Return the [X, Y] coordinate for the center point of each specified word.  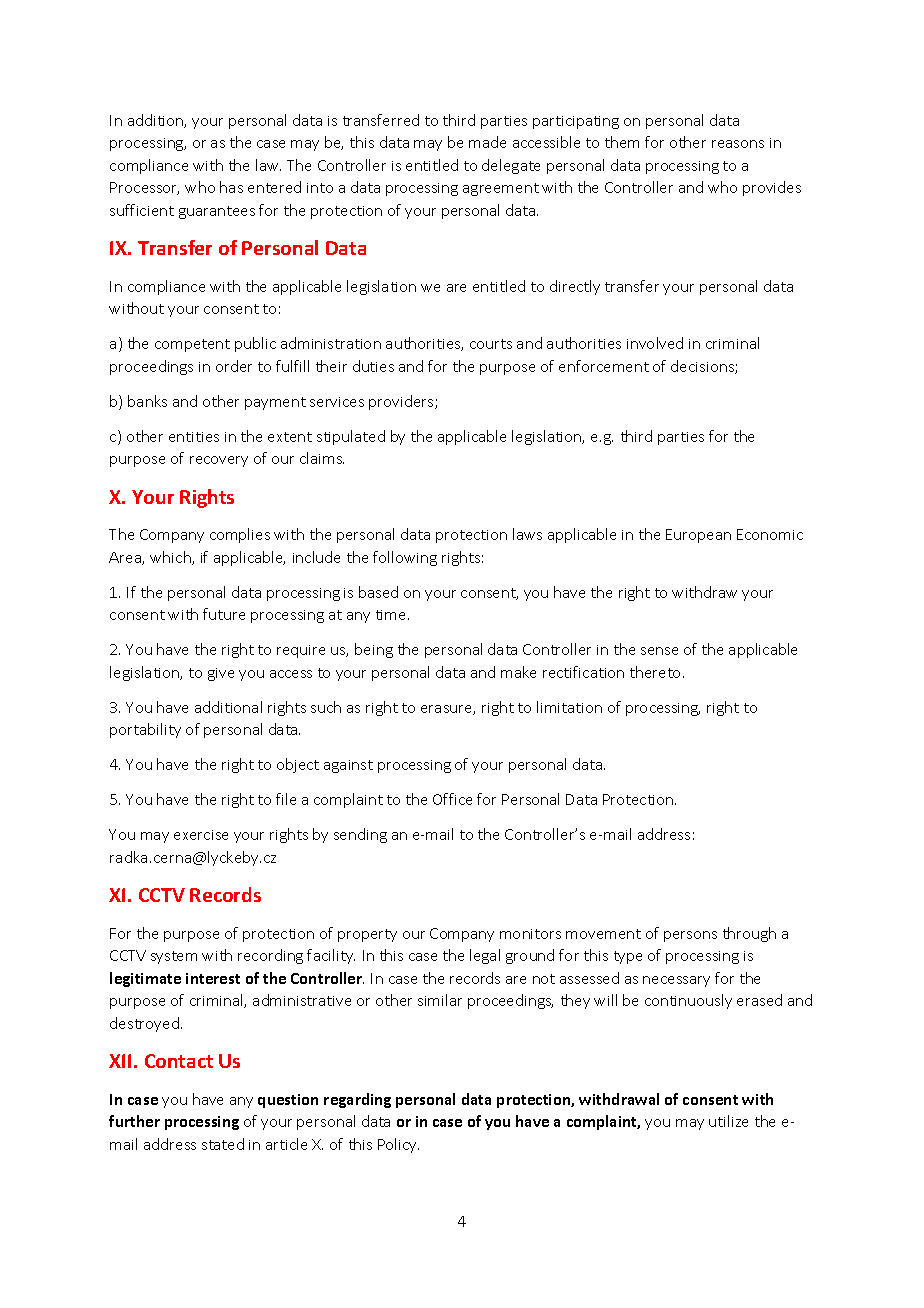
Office [452, 799]
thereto [657, 672]
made [487, 142]
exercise [201, 835]
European [698, 536]
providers [402, 402]
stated [223, 1144]
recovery [219, 461]
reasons [738, 144]
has [231, 187]
